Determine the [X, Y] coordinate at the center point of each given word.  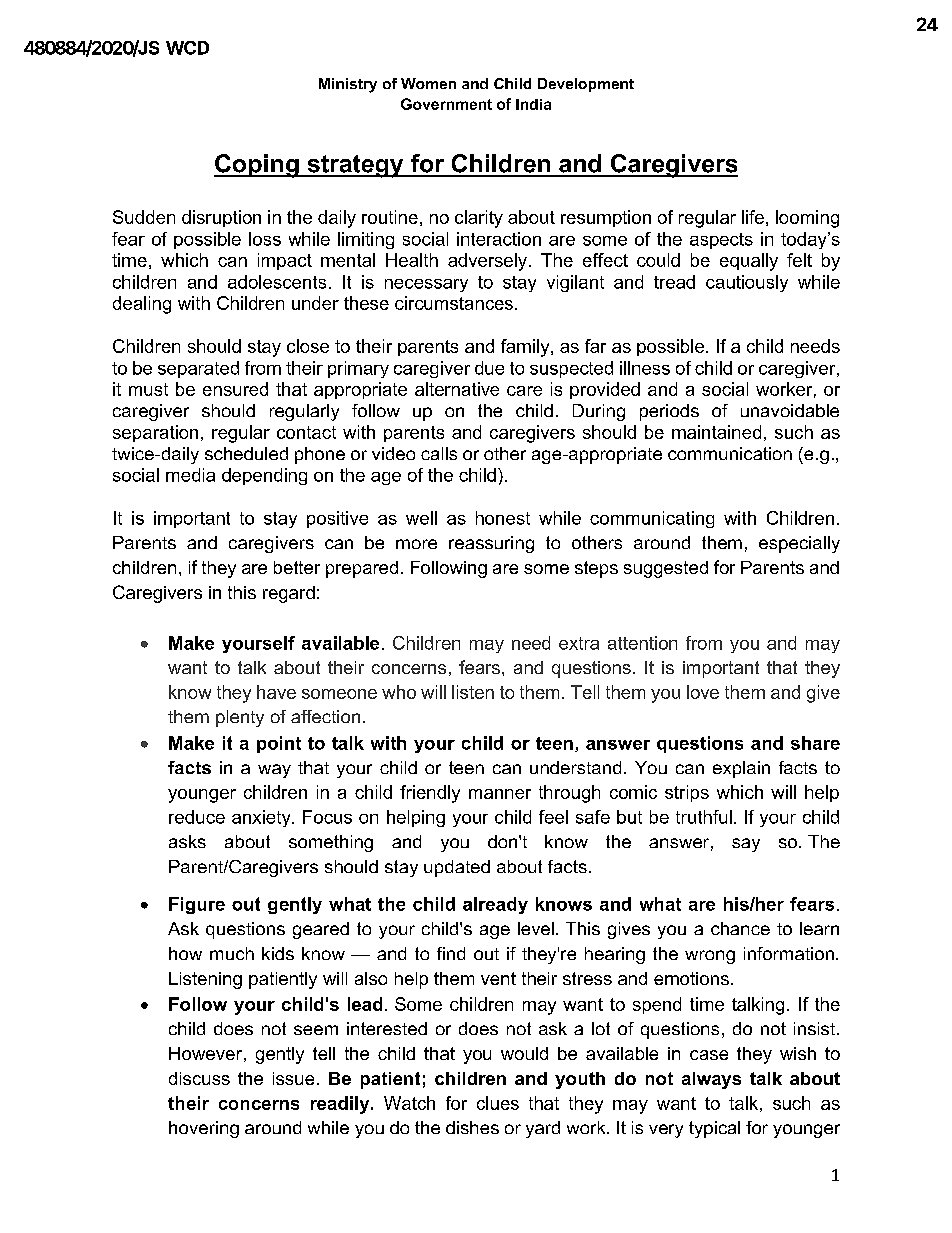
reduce [197, 817]
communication [730, 453]
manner [500, 794]
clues [498, 1103]
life [753, 217]
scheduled [246, 453]
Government [446, 104]
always [711, 1080]
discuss [199, 1078]
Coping [257, 166]
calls [439, 453]
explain [741, 769]
